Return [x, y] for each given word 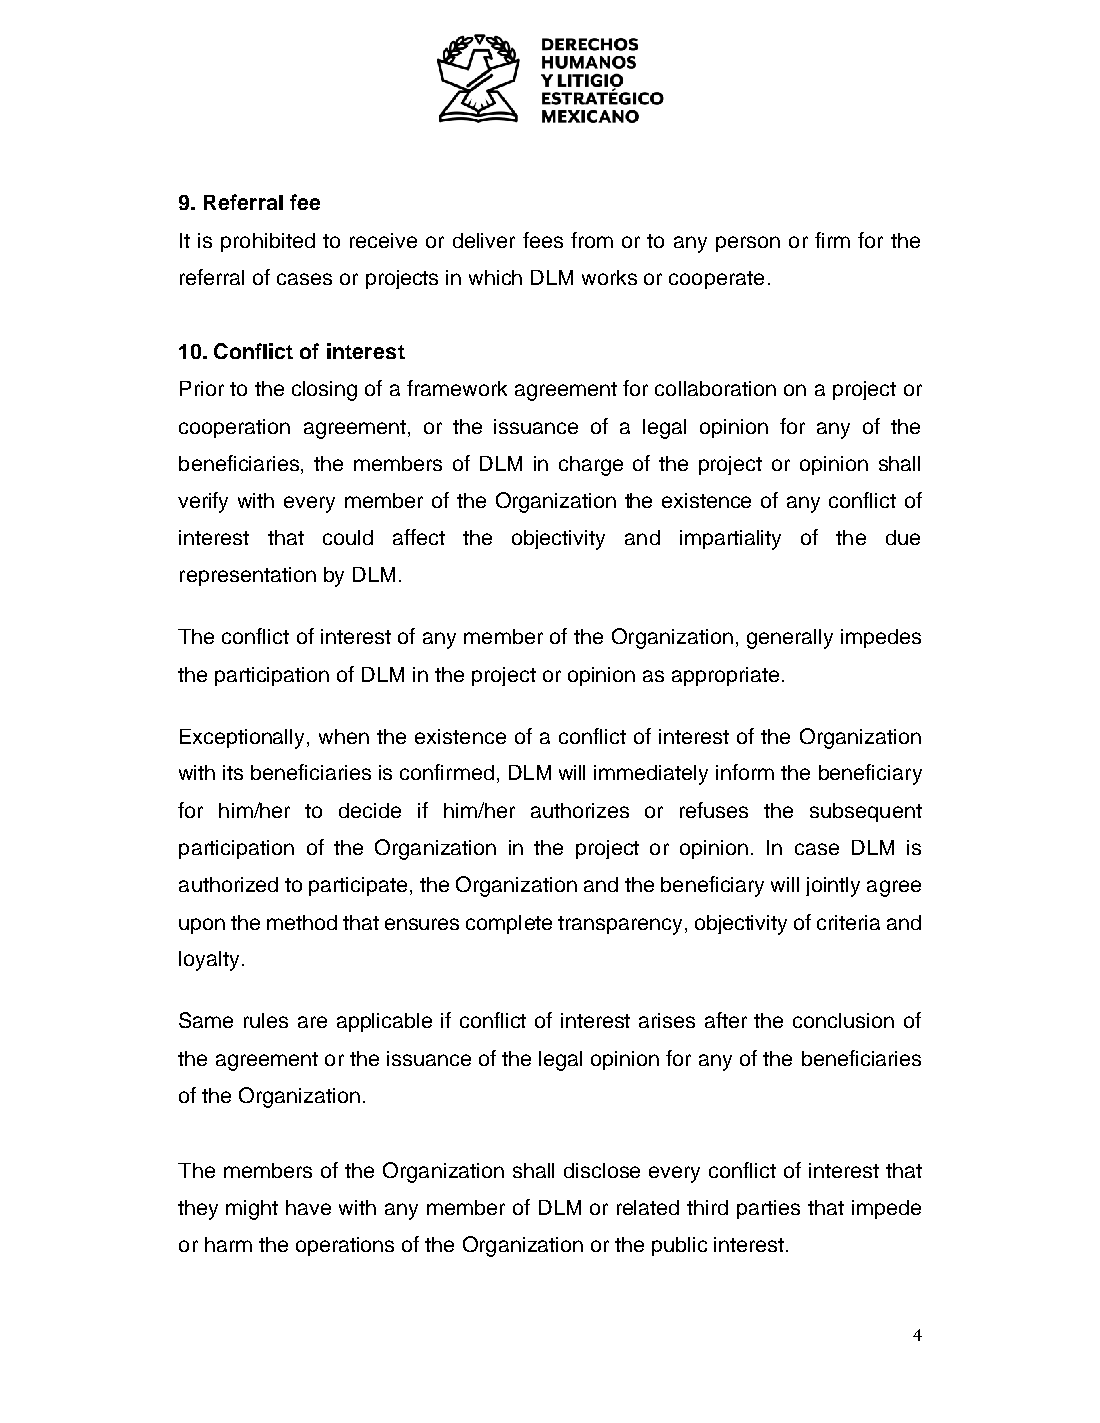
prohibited [268, 242]
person [748, 244]
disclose [602, 1170]
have [308, 1207]
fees [543, 240]
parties [768, 1209]
